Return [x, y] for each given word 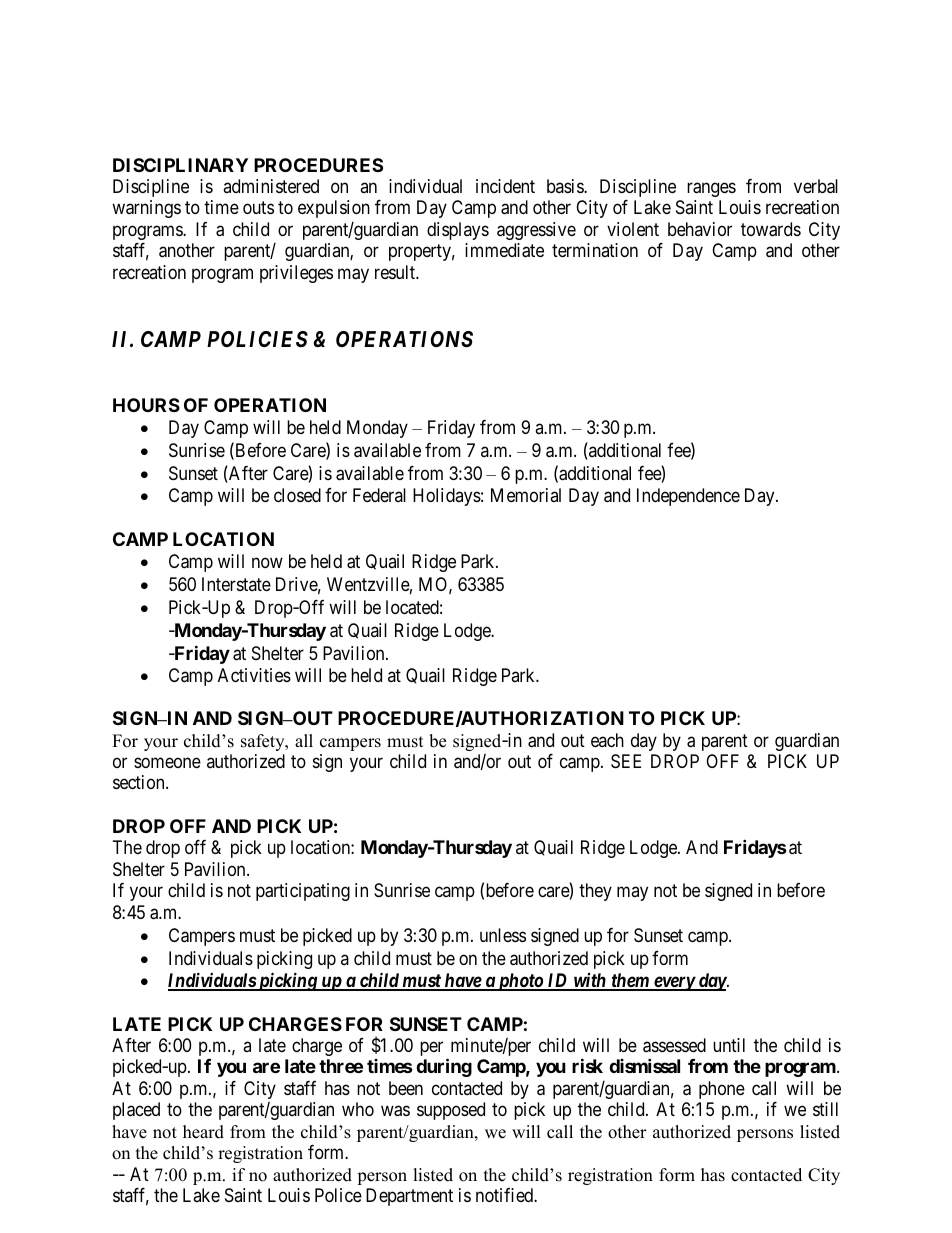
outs [258, 207]
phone [722, 1090]
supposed [451, 1111]
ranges [711, 189]
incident [505, 186]
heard [203, 1132]
